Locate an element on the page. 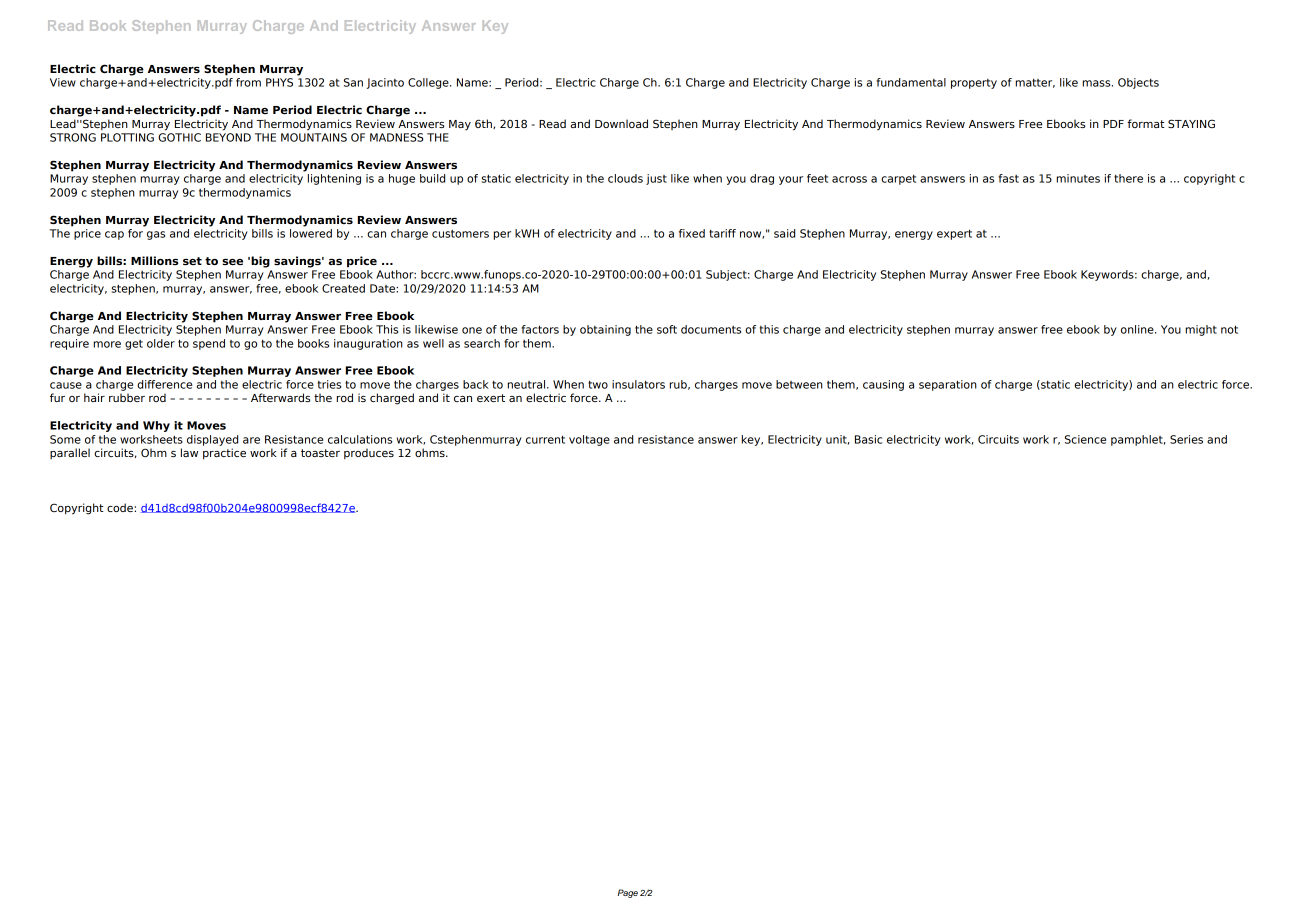  from is located at coordinates (248, 82).
